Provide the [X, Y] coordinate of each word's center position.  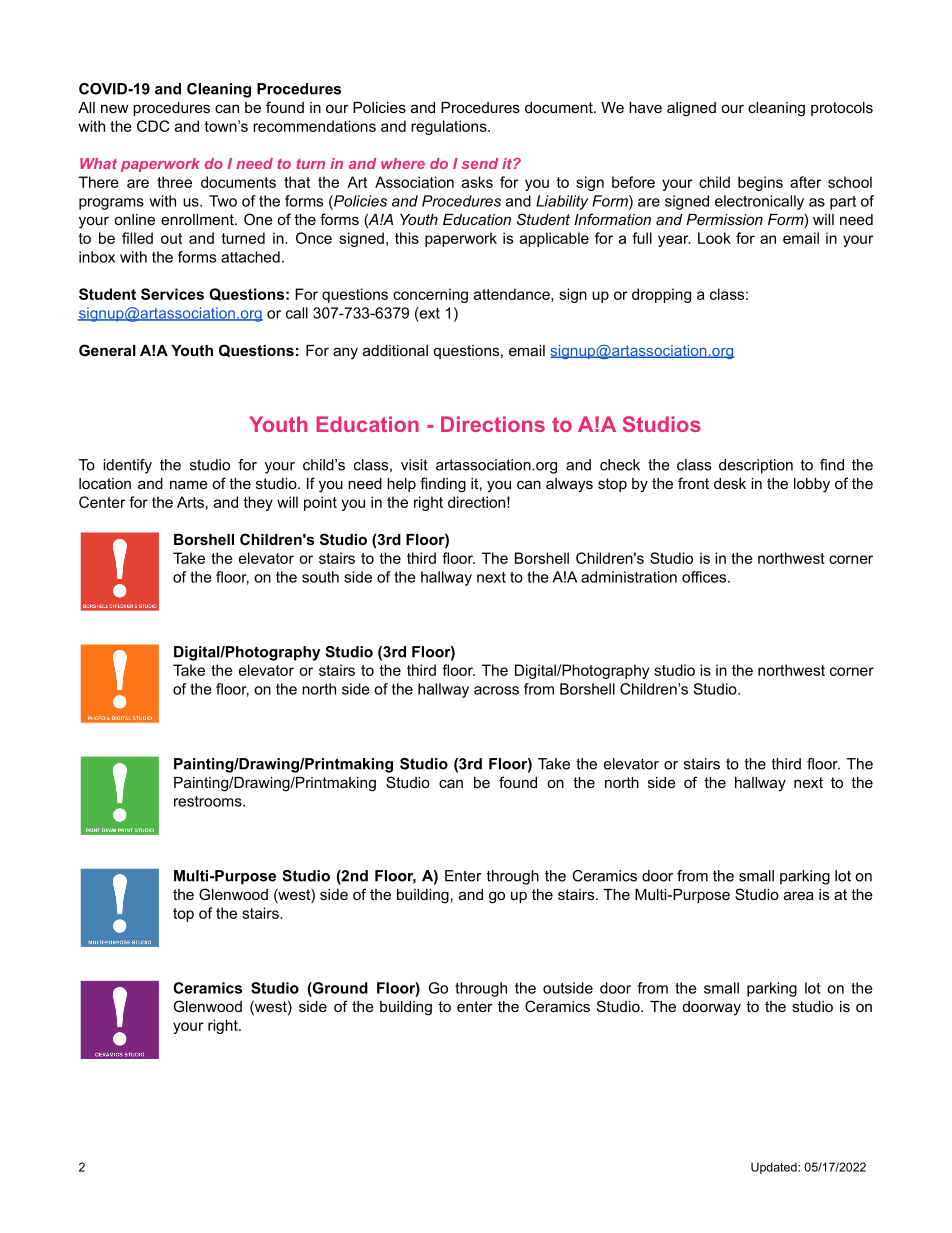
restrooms [209, 801]
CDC [153, 126]
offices [705, 577]
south [320, 577]
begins [760, 183]
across [496, 690]
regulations [450, 127]
